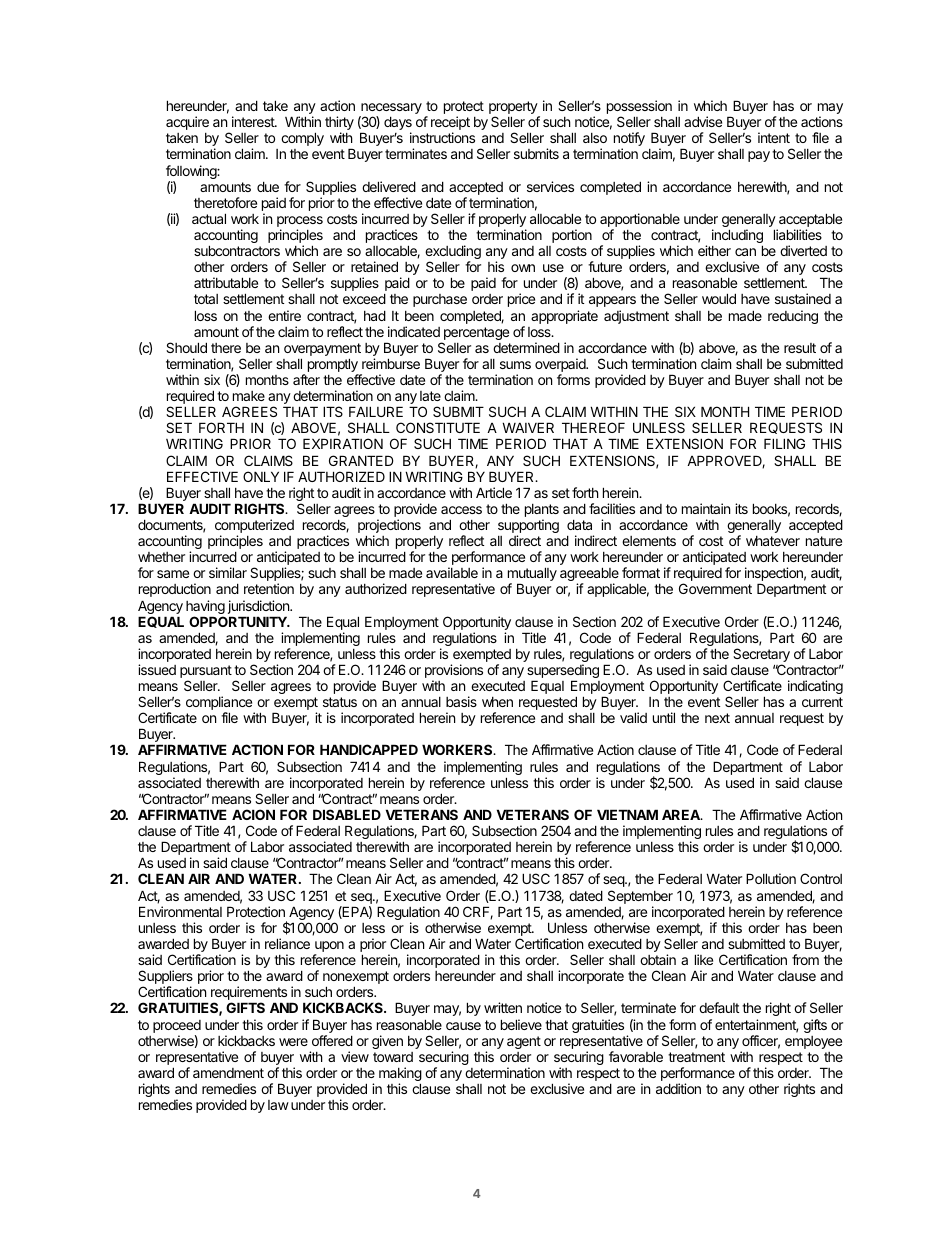 The image size is (952, 1233). What do you see at coordinates (254, 121) in the document?
I see `interest` at bounding box center [254, 121].
